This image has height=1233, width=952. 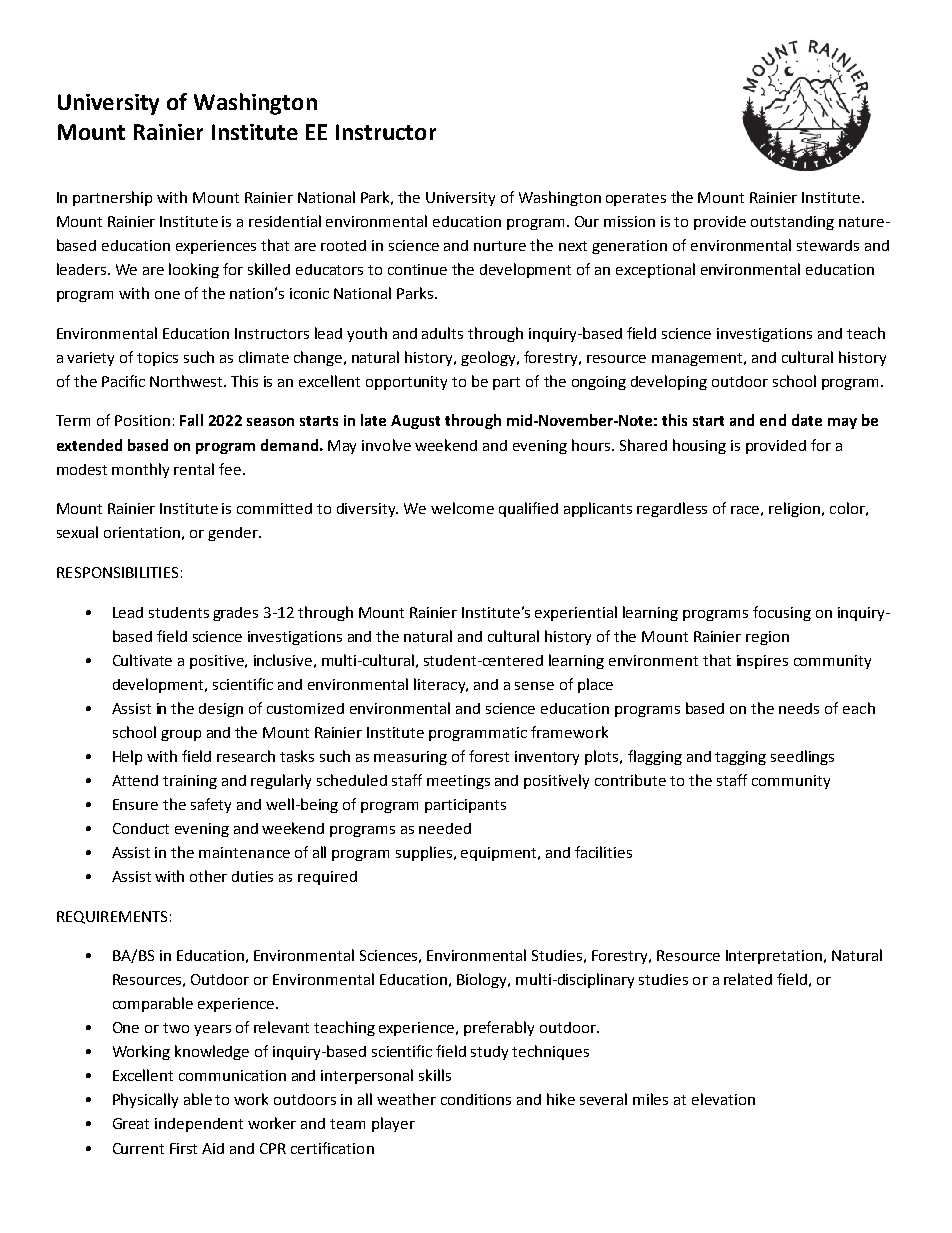 I want to click on needed, so click(x=445, y=828).
